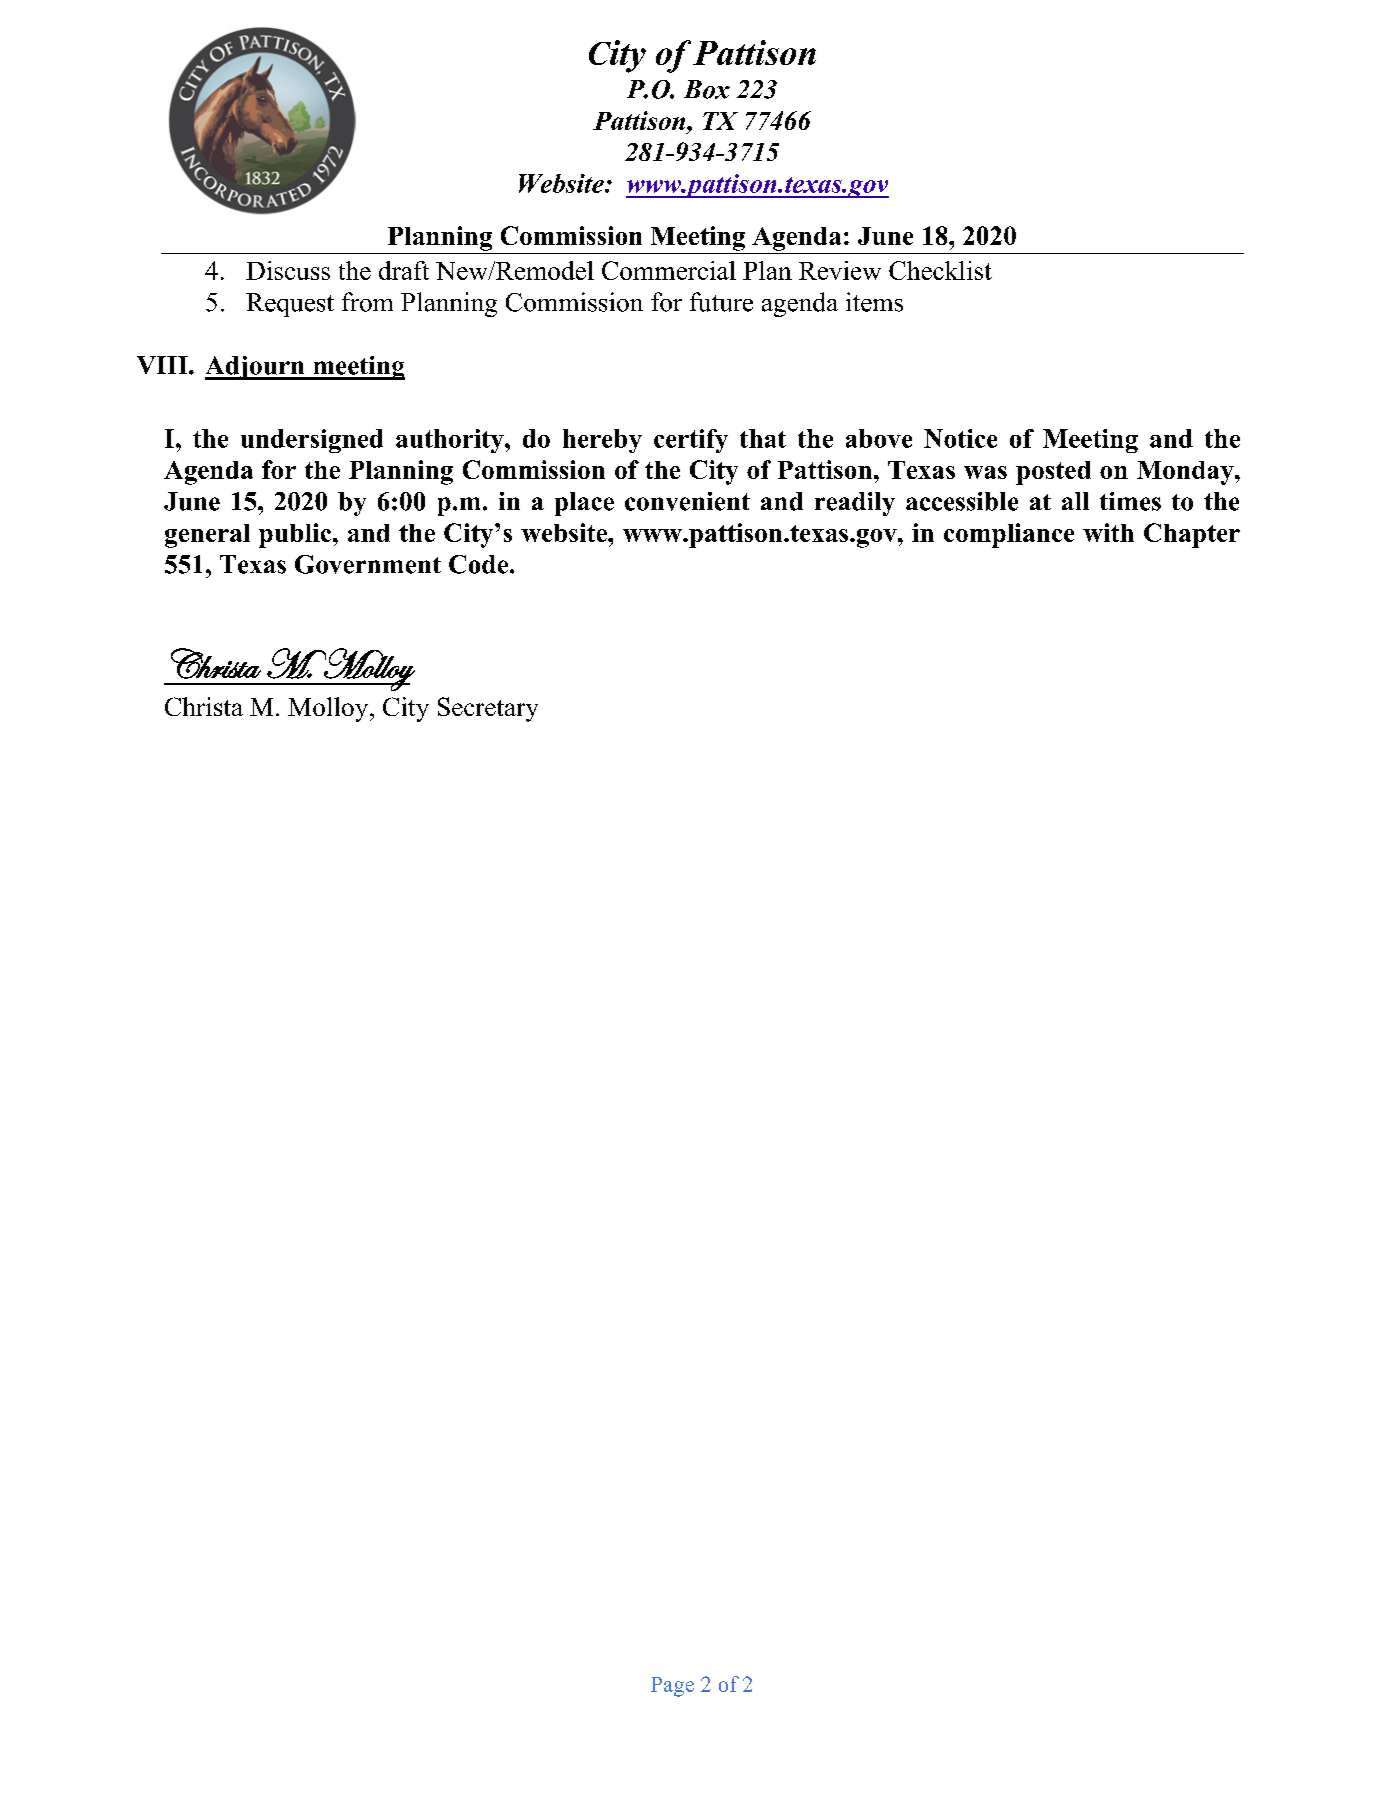  I want to click on Discuss, so click(288, 270).
